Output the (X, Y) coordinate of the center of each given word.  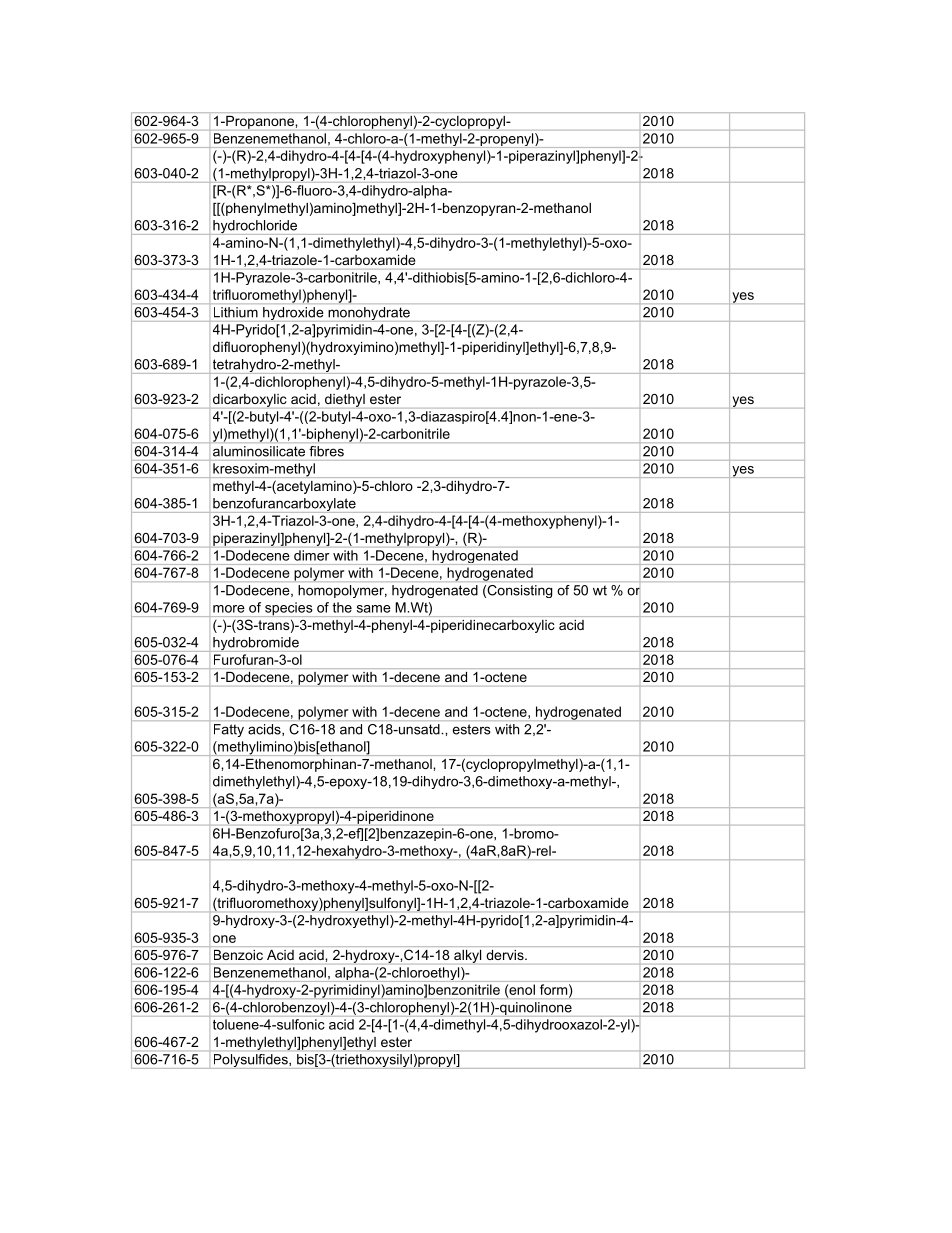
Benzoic (238, 955)
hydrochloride (255, 227)
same (374, 609)
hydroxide (293, 313)
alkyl (467, 956)
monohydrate (369, 313)
